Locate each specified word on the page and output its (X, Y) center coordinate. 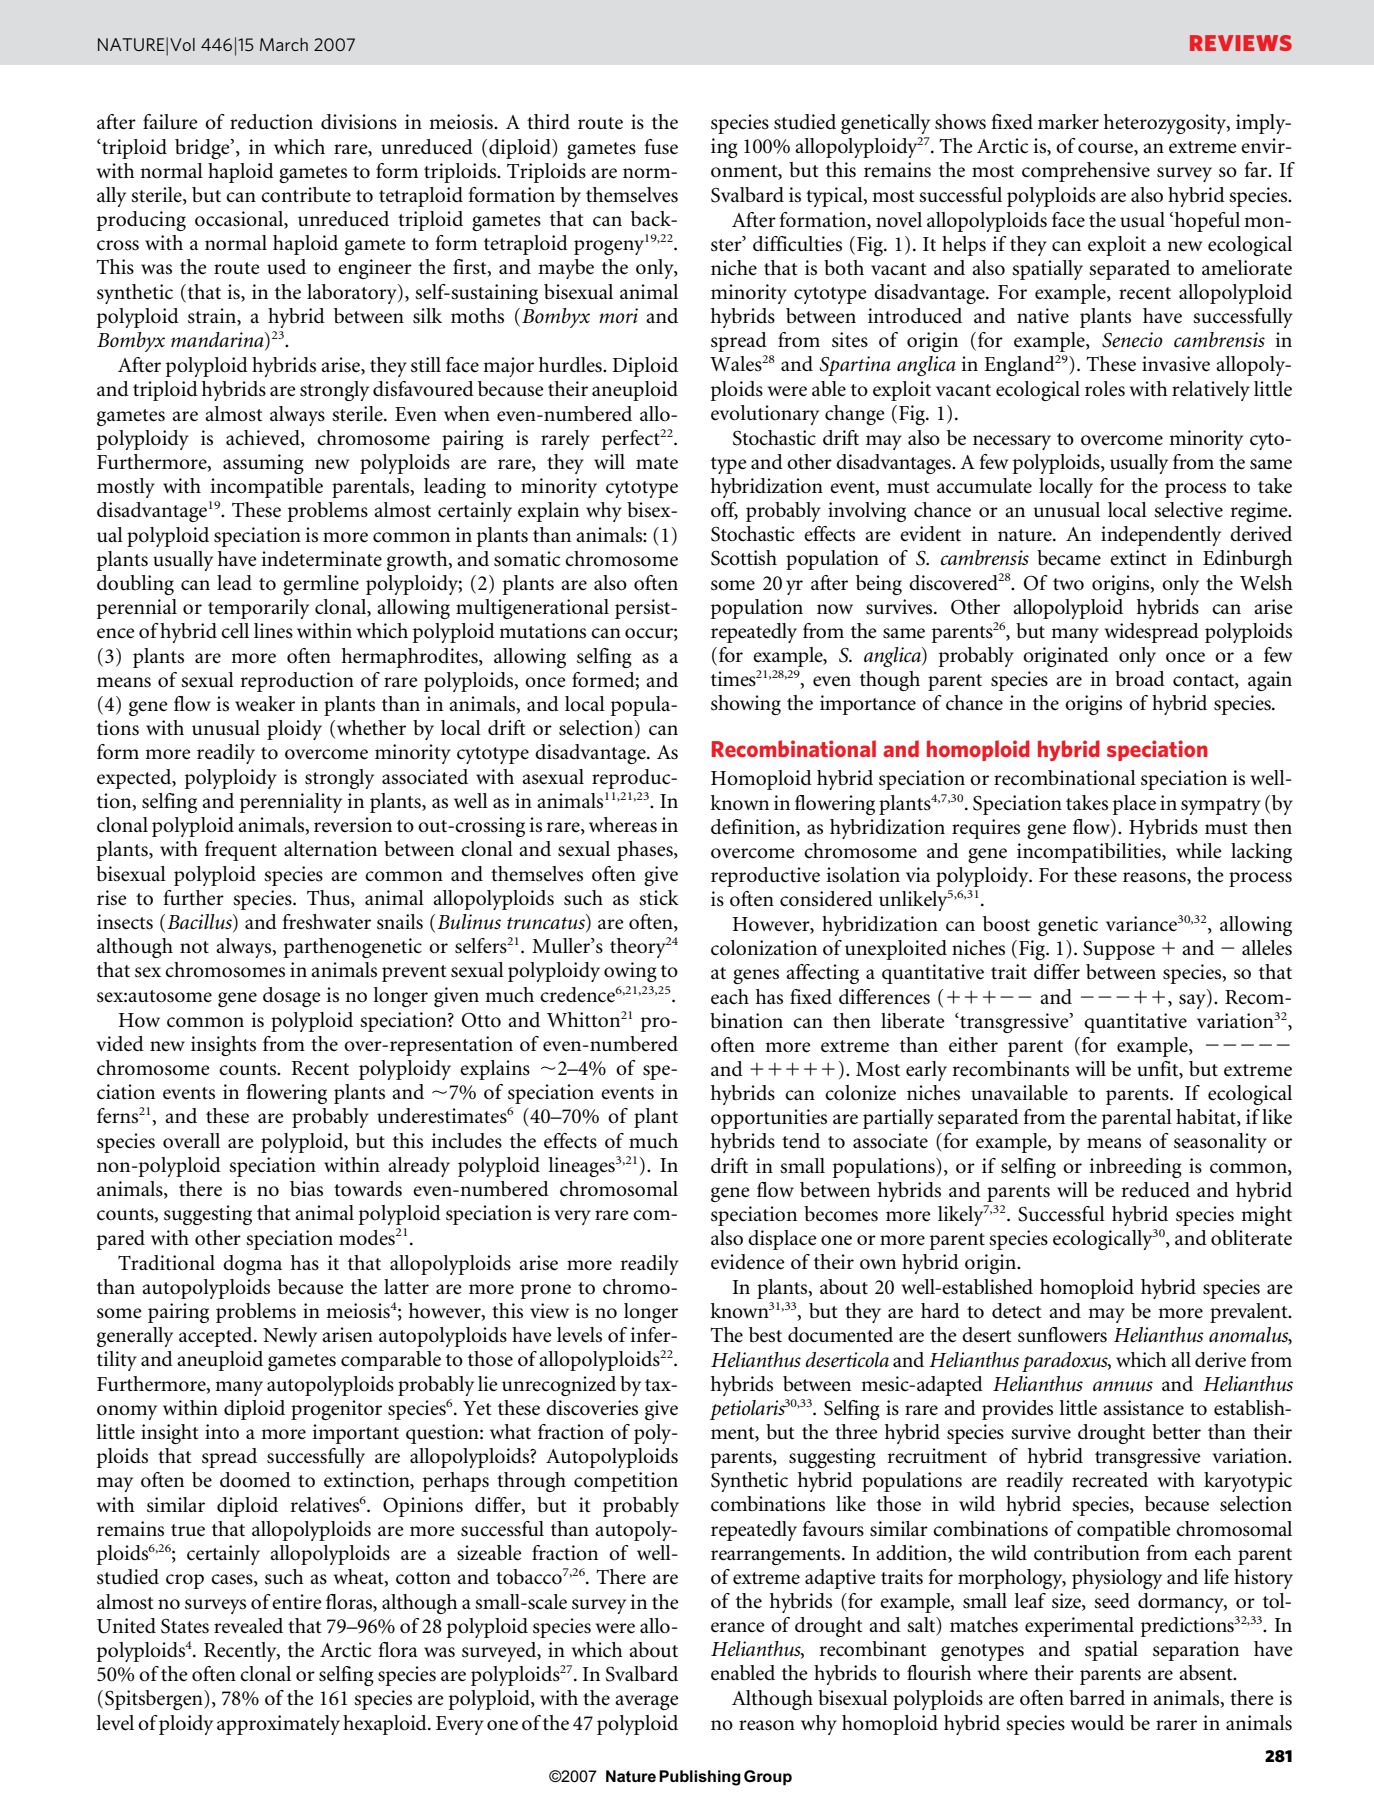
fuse (661, 147)
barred (1097, 1697)
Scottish (744, 558)
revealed (248, 1626)
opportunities (769, 1119)
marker (1068, 122)
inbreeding (1135, 1168)
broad (1140, 678)
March (284, 44)
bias (306, 1189)
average (647, 1702)
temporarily (258, 609)
